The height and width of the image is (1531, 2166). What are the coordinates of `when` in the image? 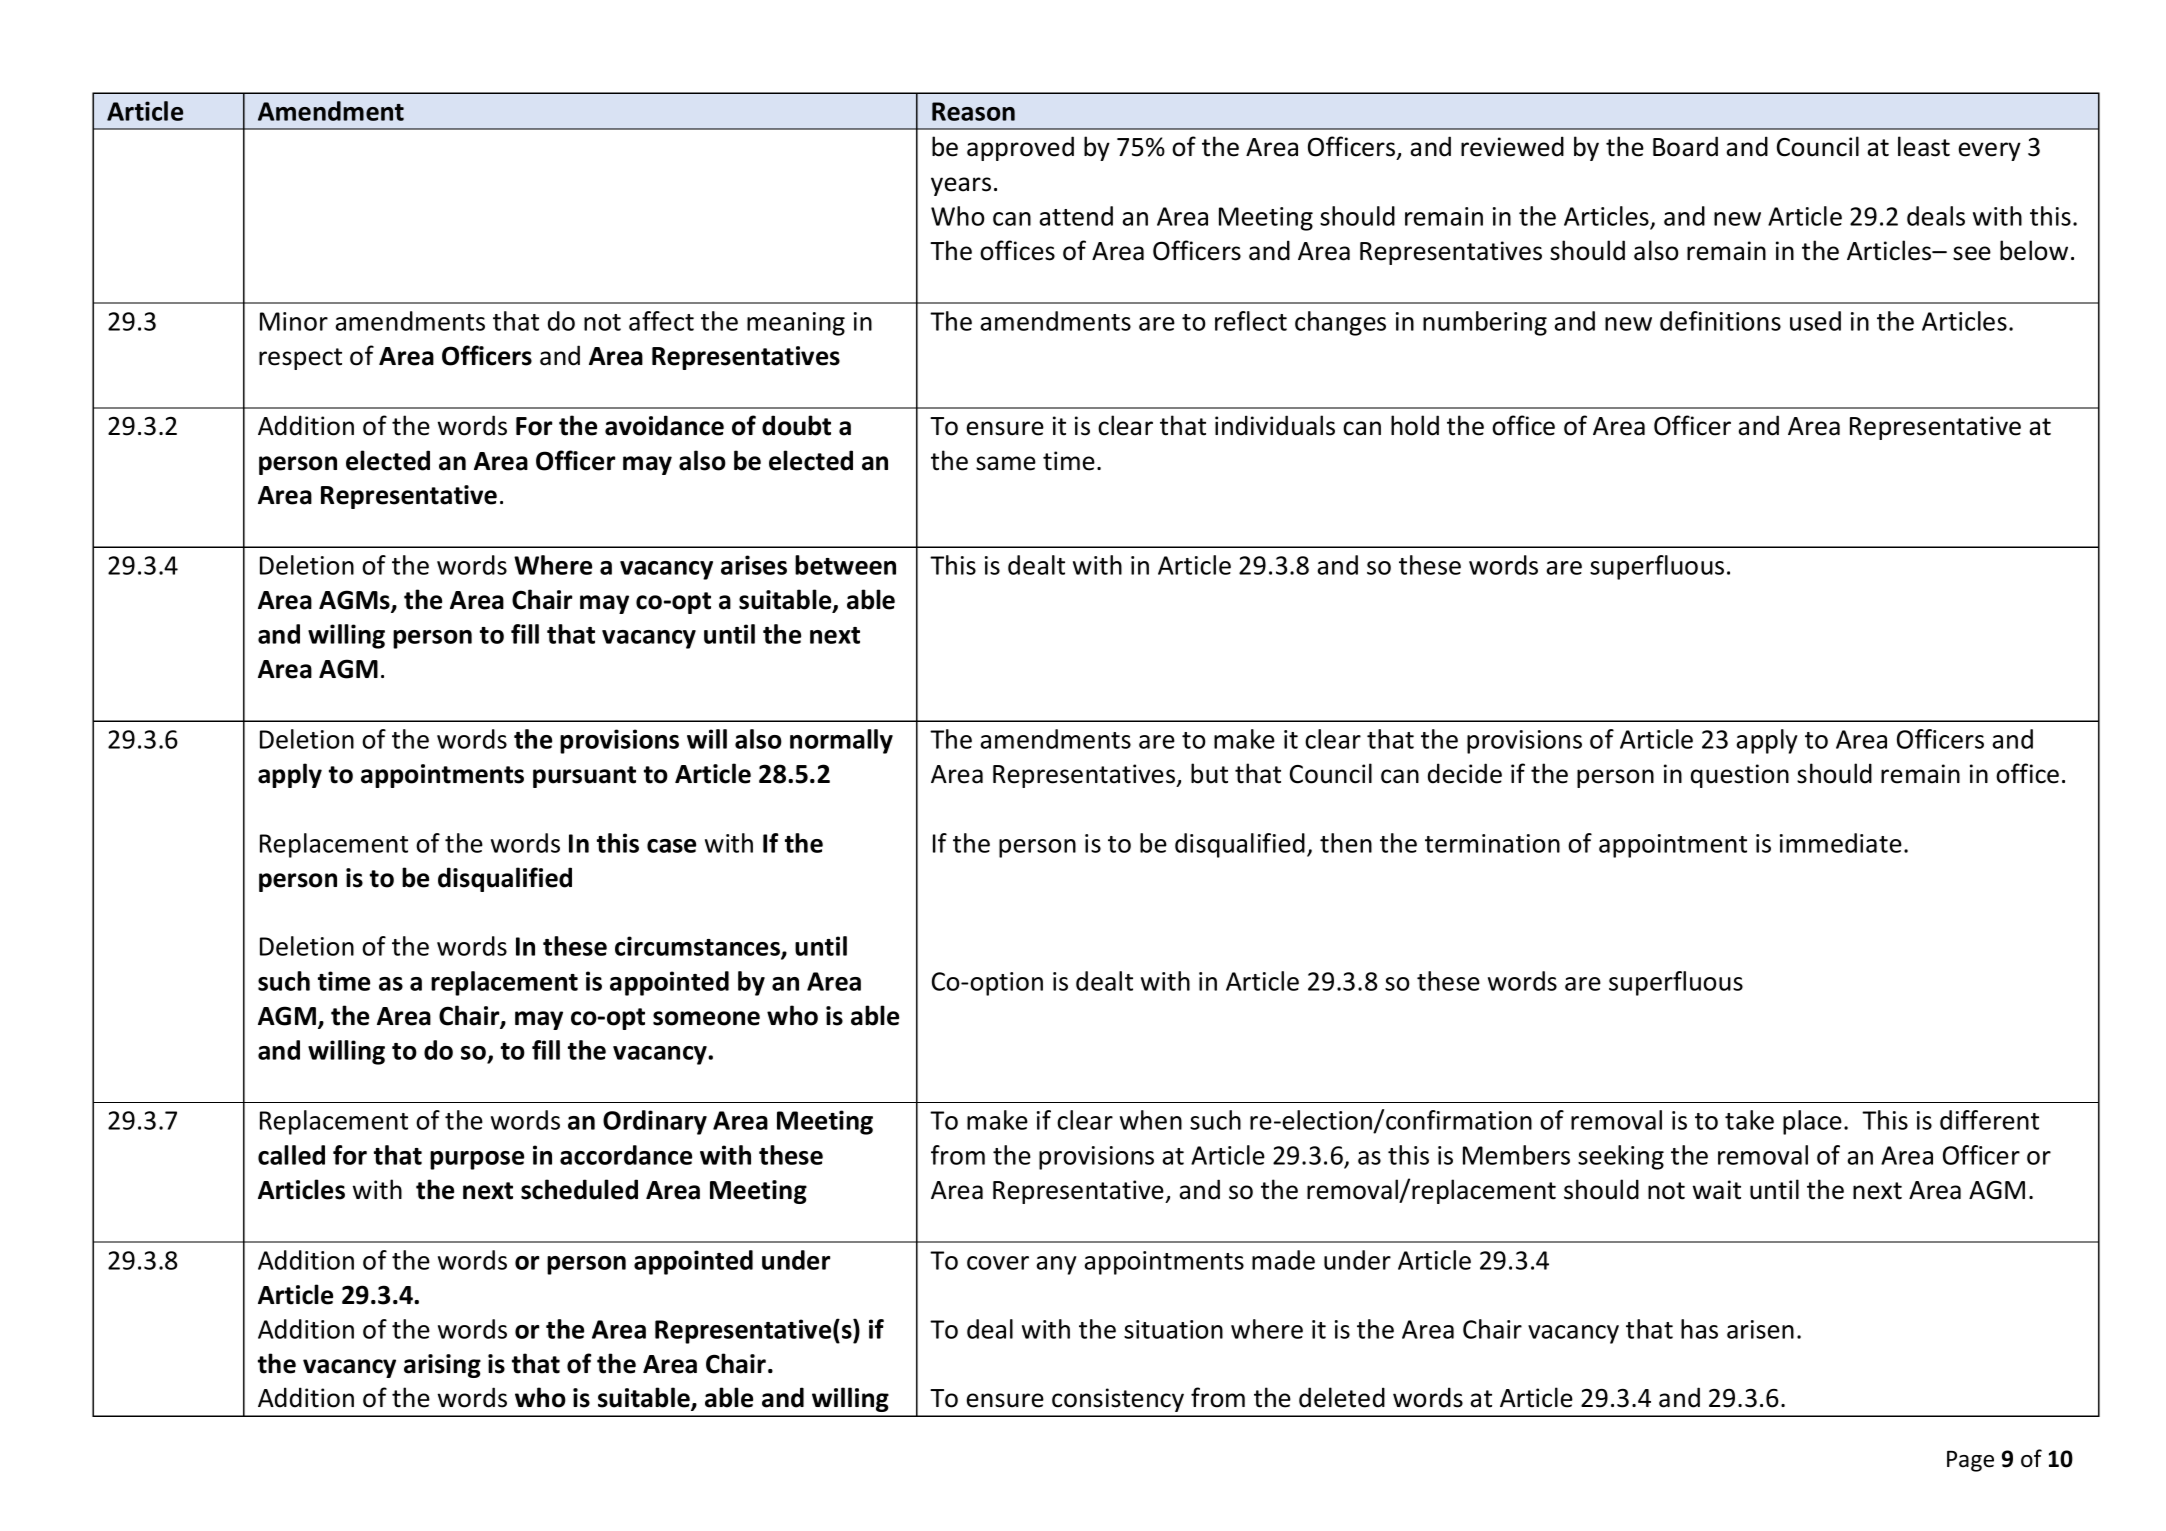 It's located at (1151, 1120).
